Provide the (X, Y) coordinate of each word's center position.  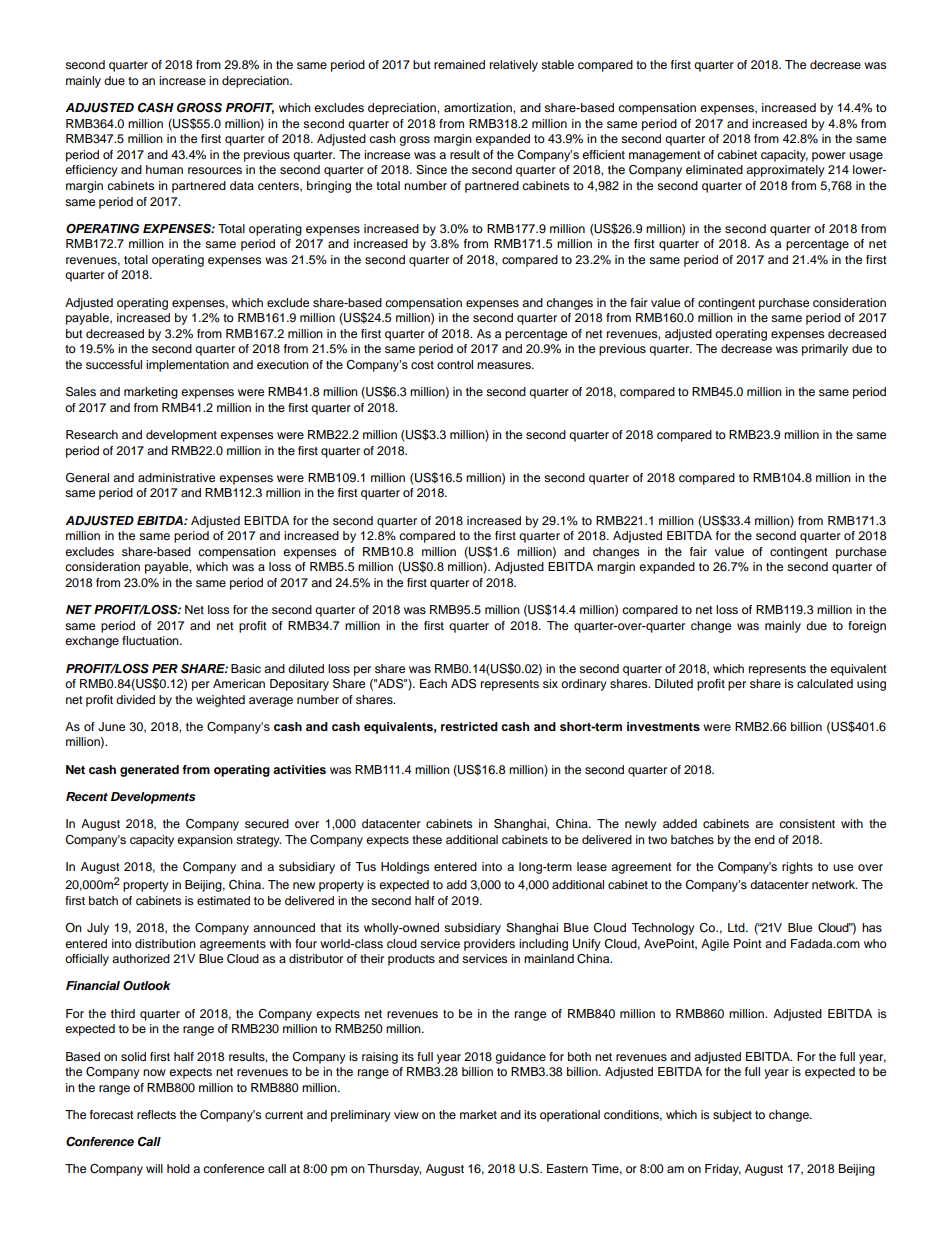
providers (489, 945)
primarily (825, 350)
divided (135, 699)
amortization (479, 107)
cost (422, 365)
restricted (469, 726)
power (829, 157)
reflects (156, 1114)
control (455, 364)
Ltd (737, 927)
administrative (176, 477)
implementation (187, 366)
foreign (867, 627)
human (164, 169)
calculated (825, 683)
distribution (165, 943)
